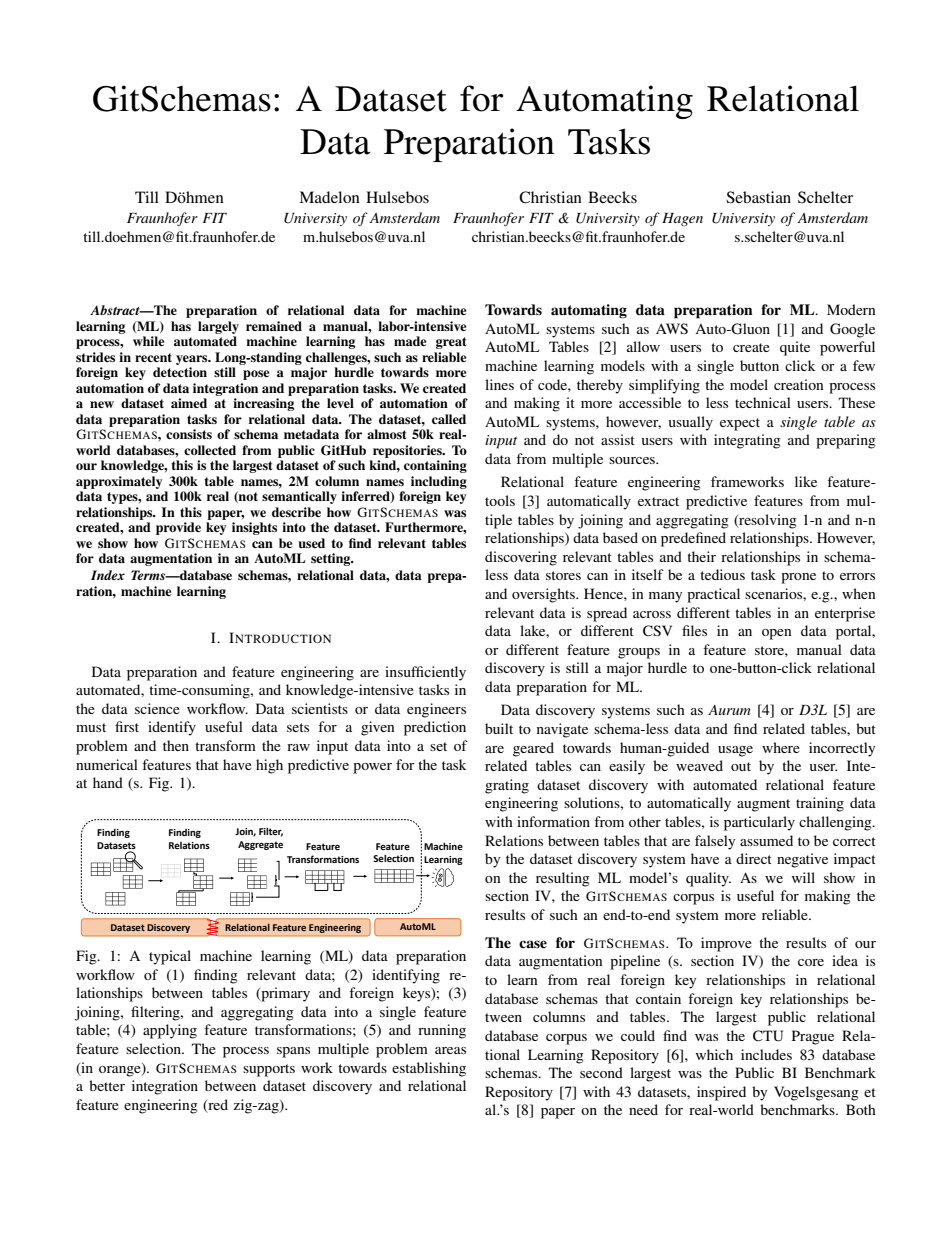  Describe the element at coordinates (157, 708) in the screenshot. I see `science` at that location.
